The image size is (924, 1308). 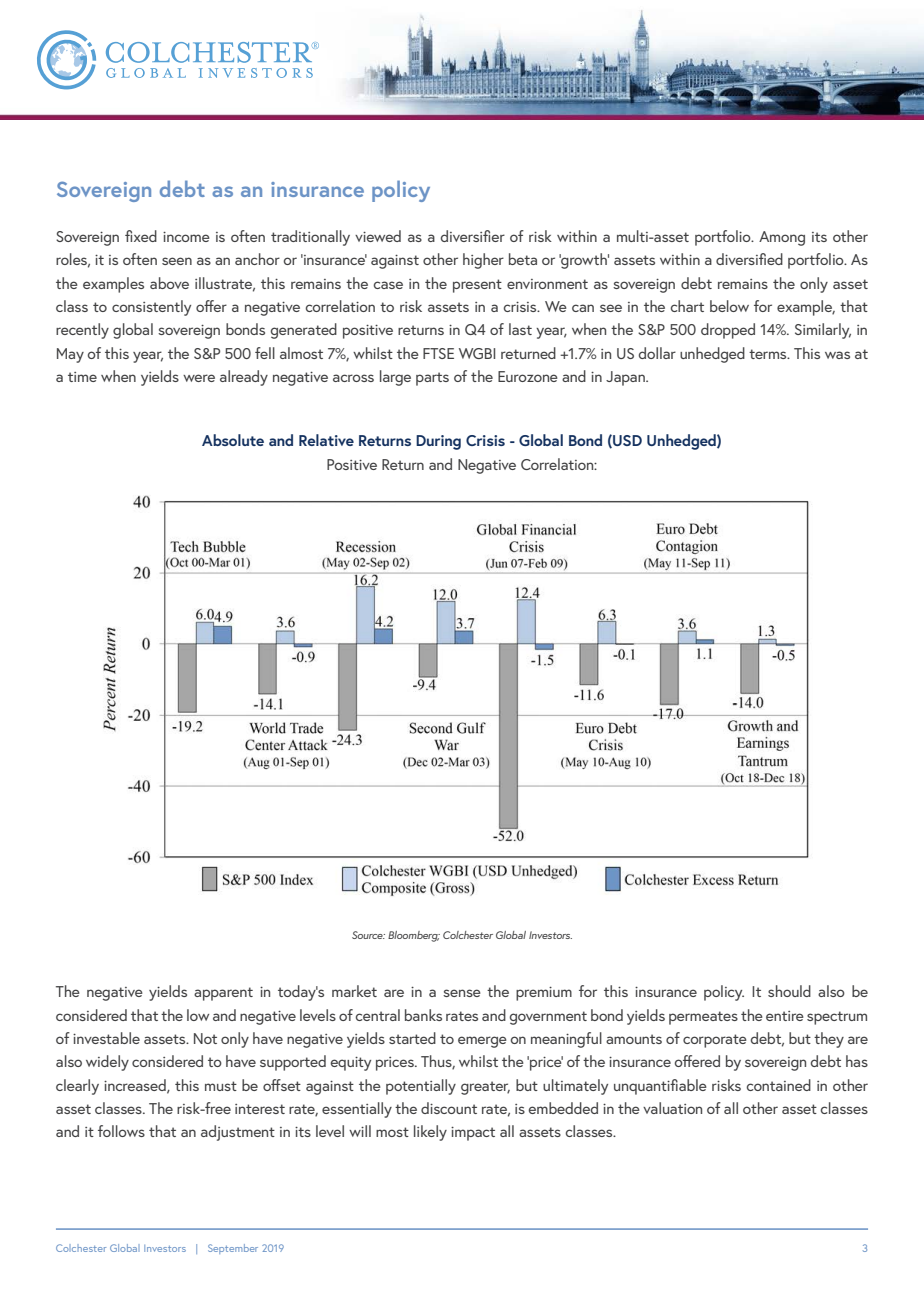 What do you see at coordinates (414, 936) in the document?
I see `Bloomberg` at bounding box center [414, 936].
